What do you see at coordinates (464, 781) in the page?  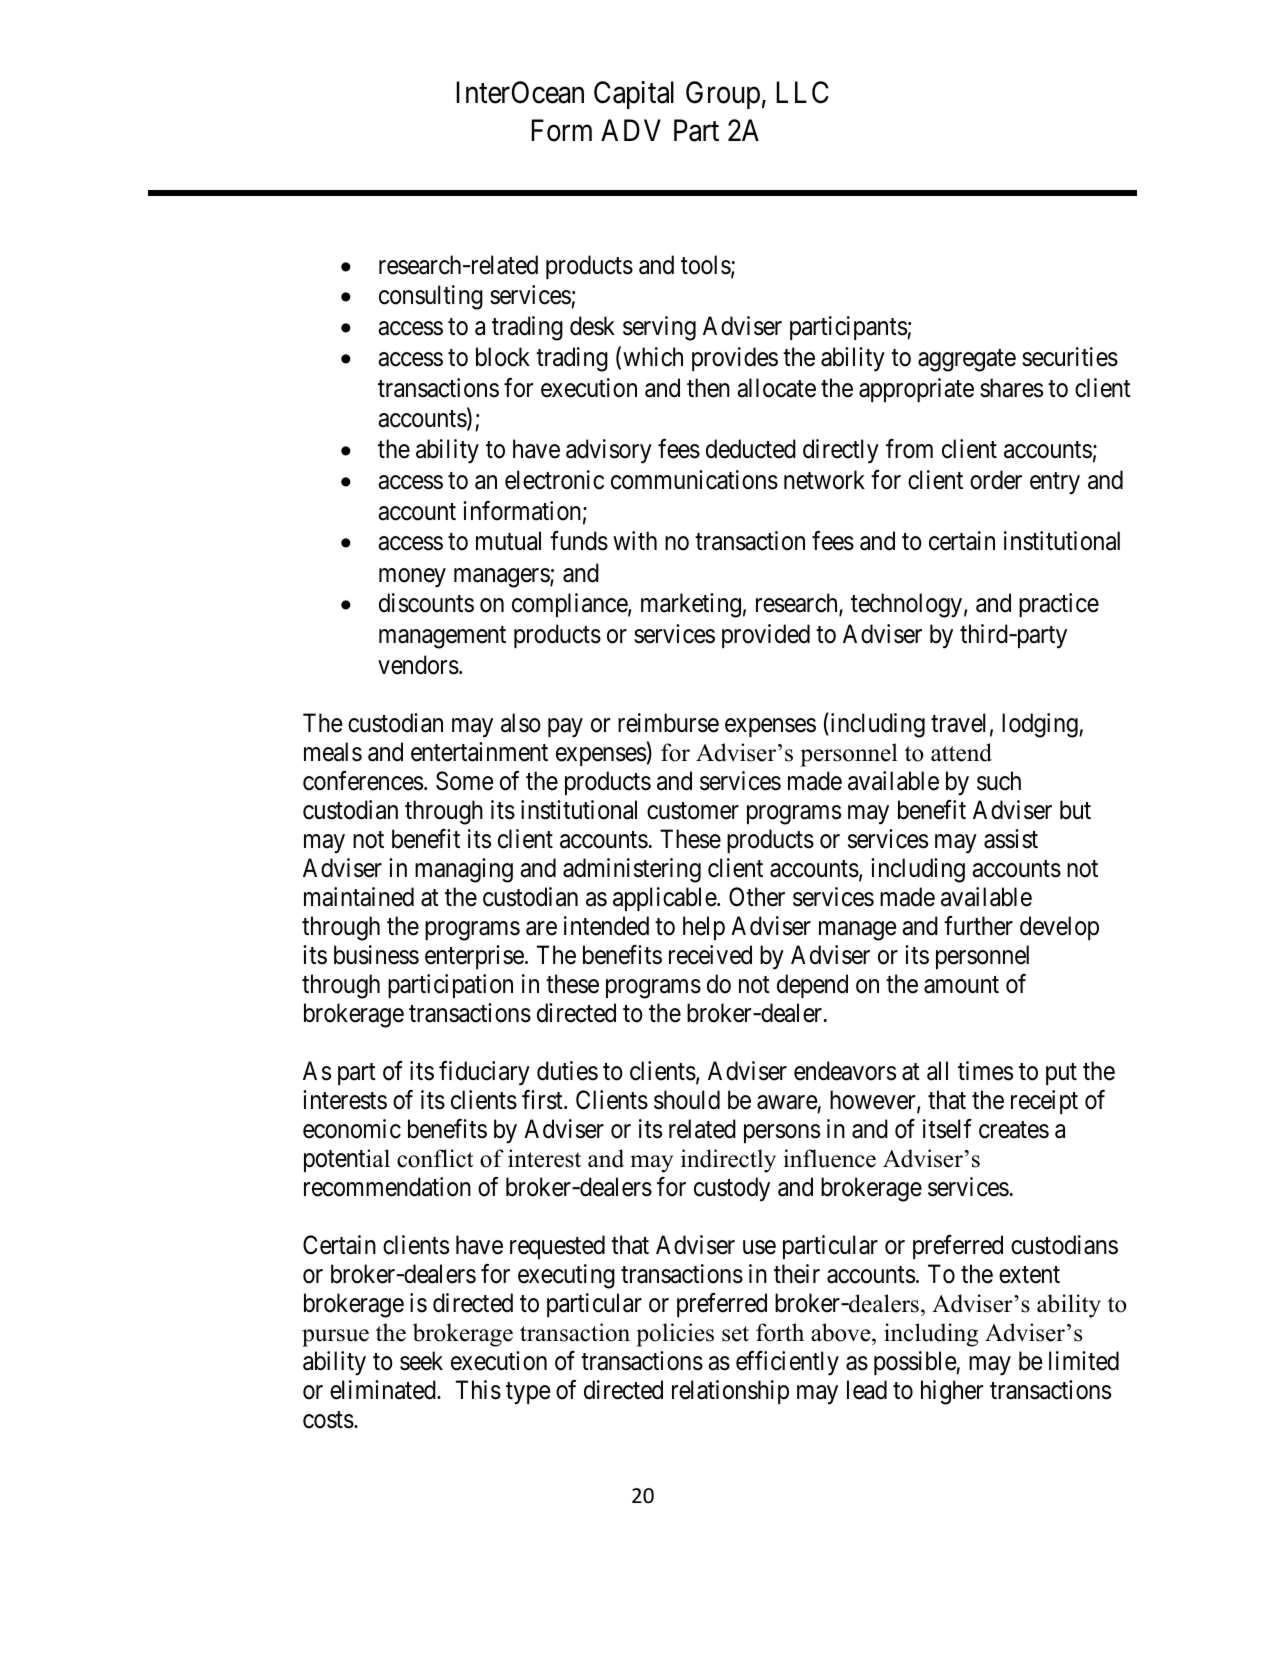 I see `Some` at bounding box center [464, 781].
